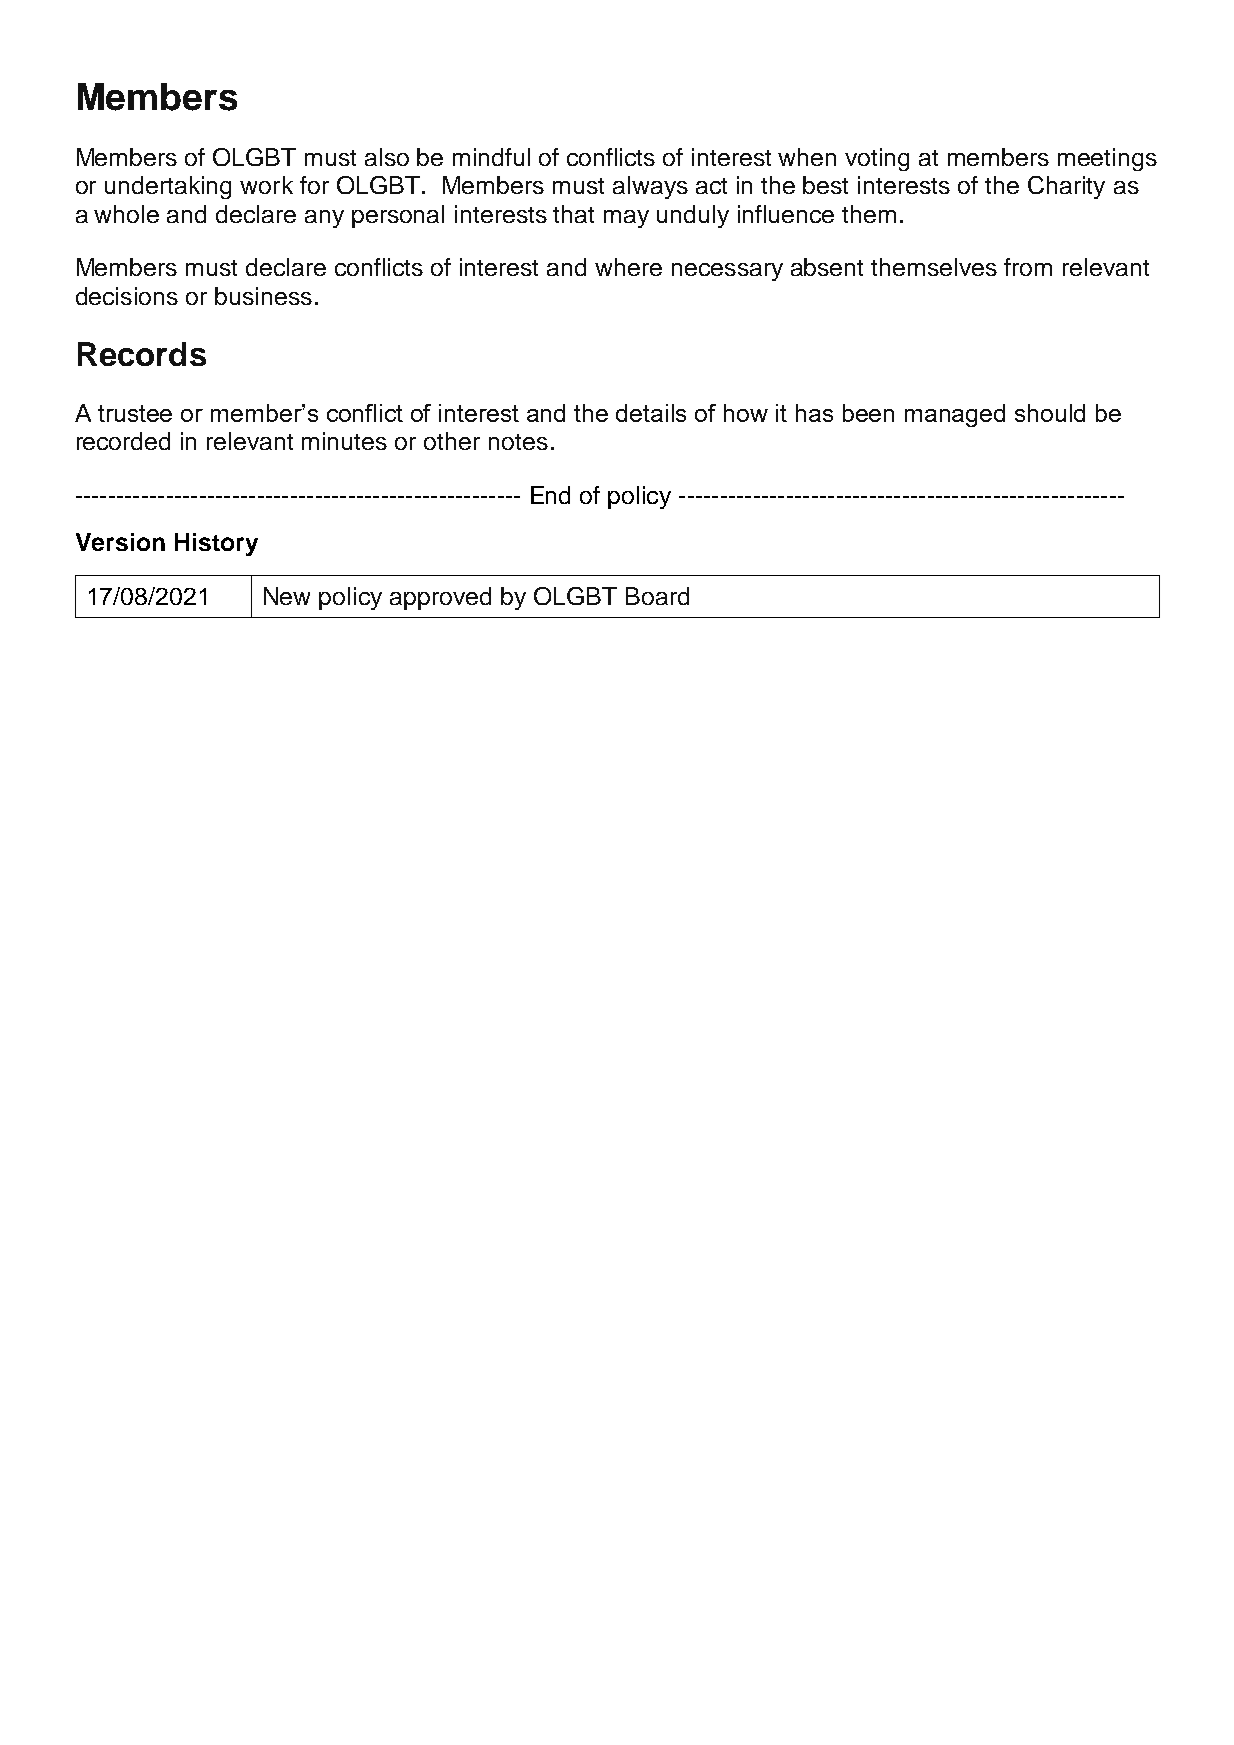  I want to click on Charity, so click(1066, 187).
